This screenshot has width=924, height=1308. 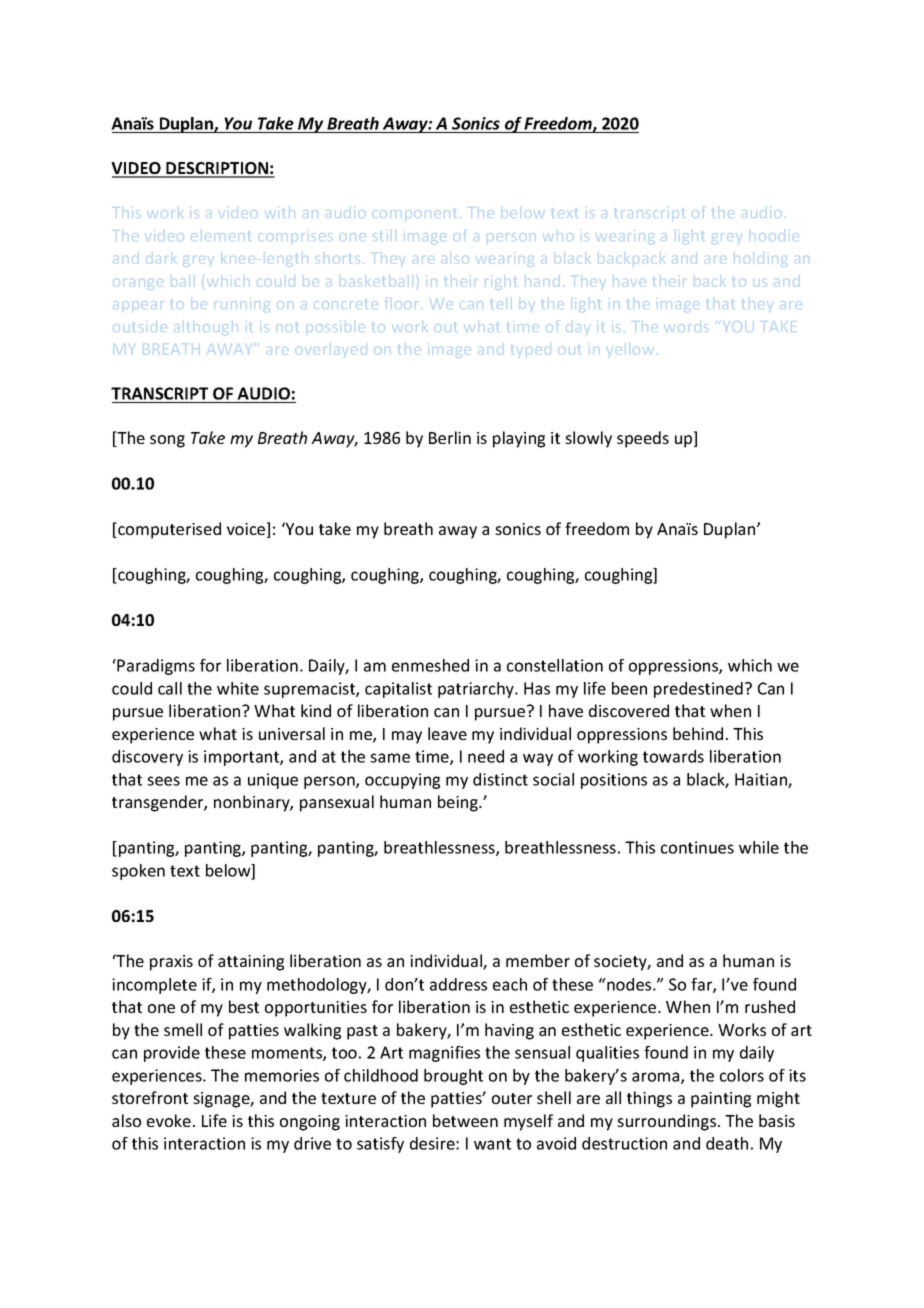 I want to click on who, so click(x=556, y=237).
